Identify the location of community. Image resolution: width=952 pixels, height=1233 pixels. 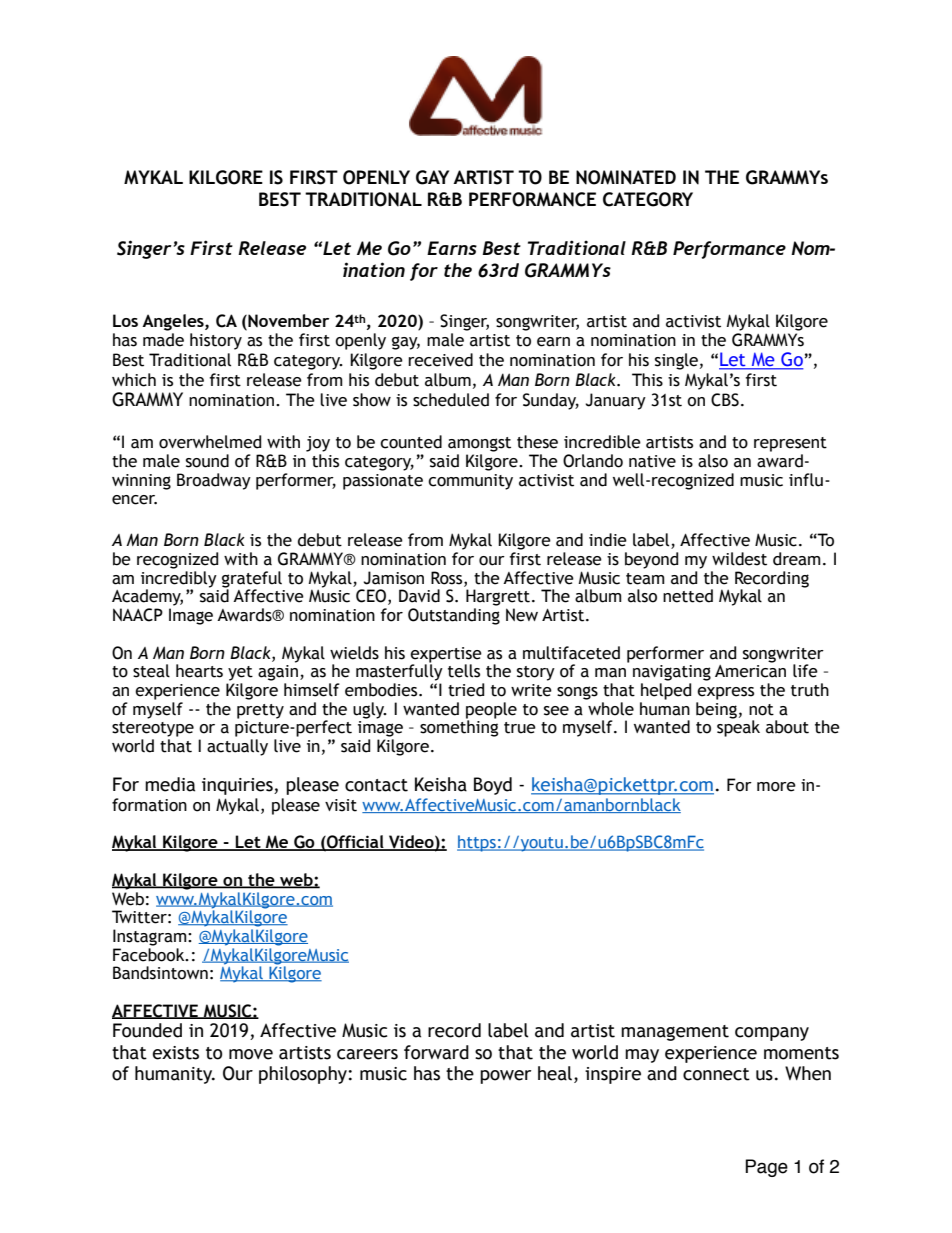
(470, 482).
